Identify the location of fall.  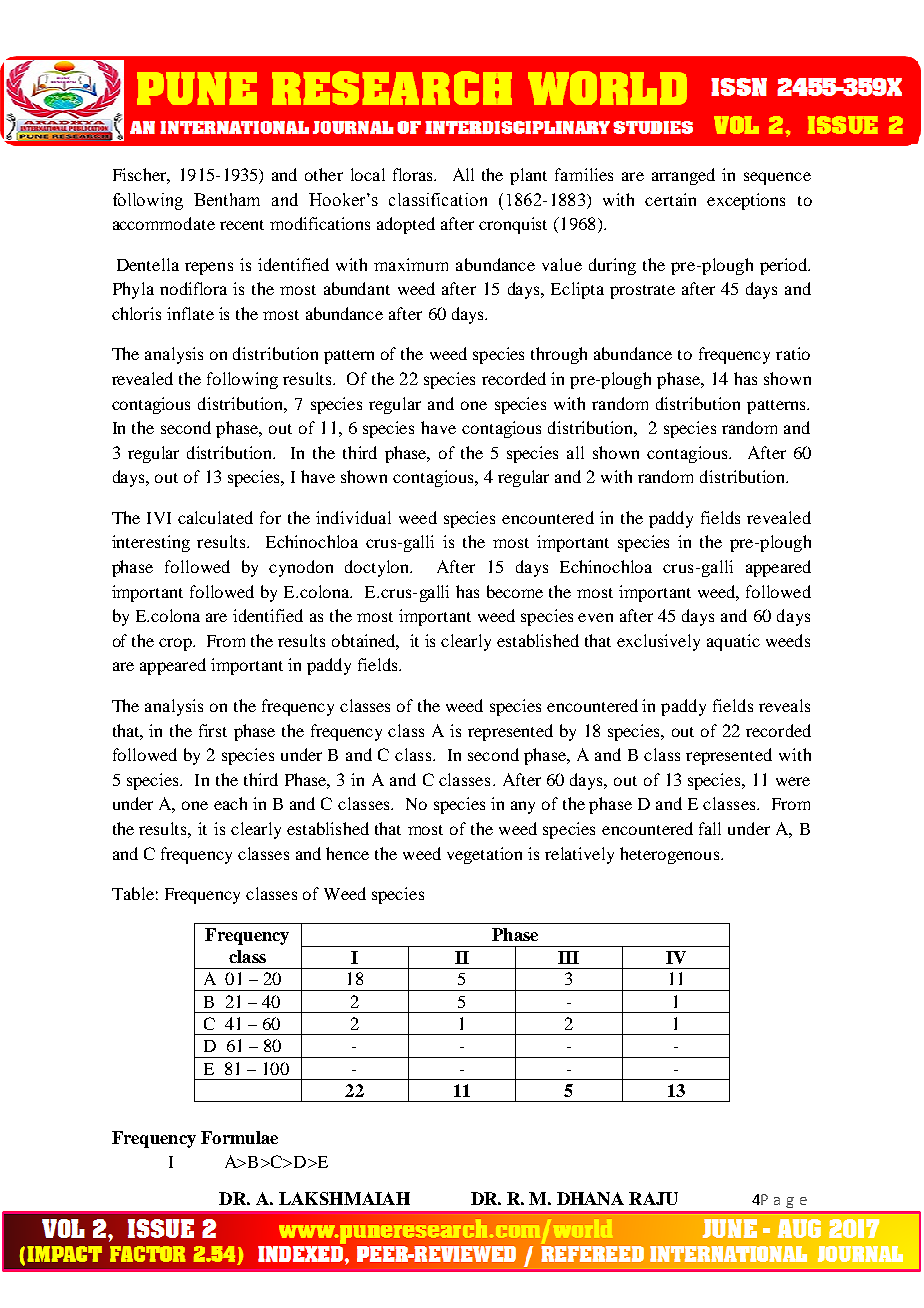
(710, 828).
